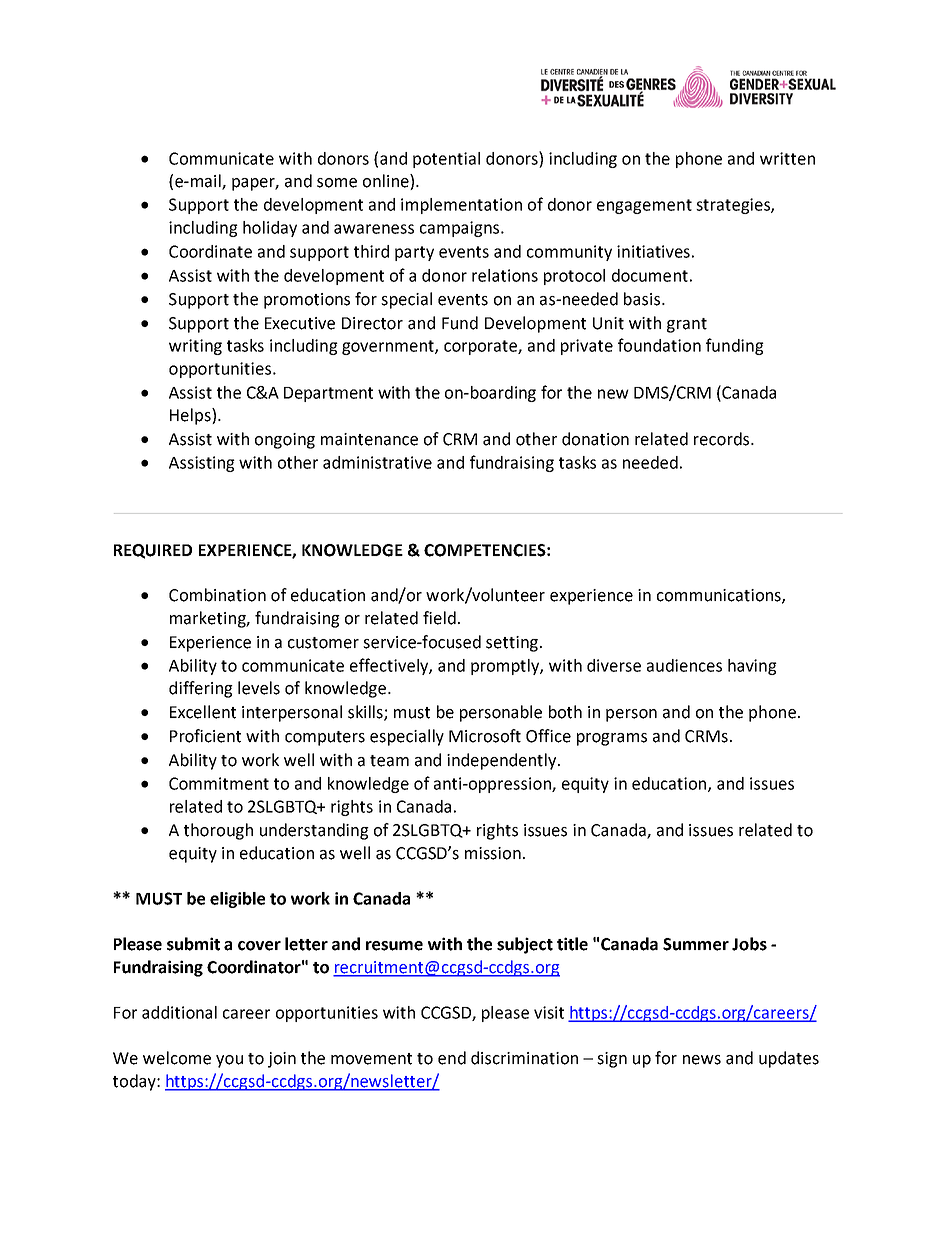  Describe the element at coordinates (270, 229) in the page. I see `holiday` at that location.
